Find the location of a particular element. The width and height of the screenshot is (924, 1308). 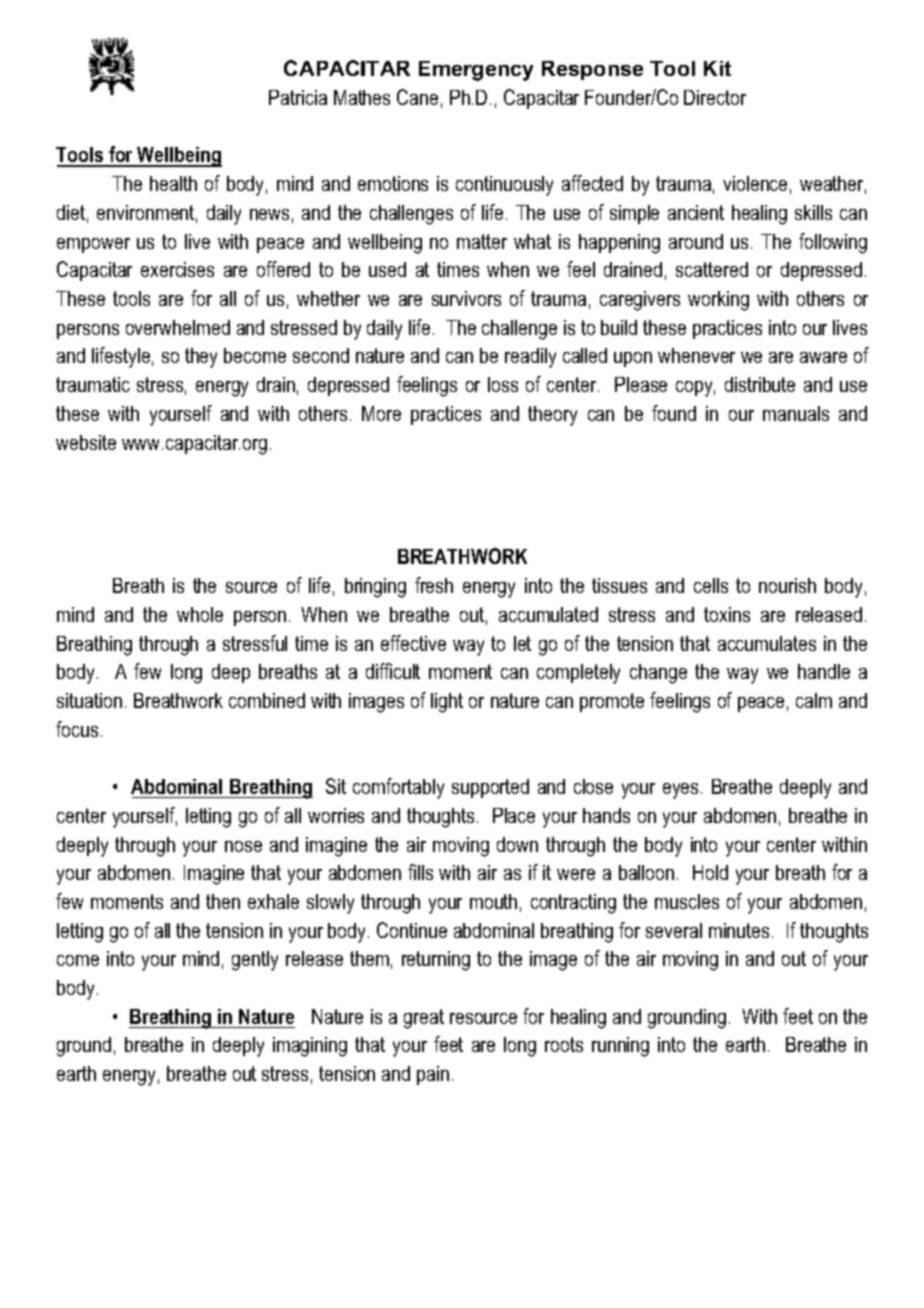

eyes is located at coordinates (680, 791).
